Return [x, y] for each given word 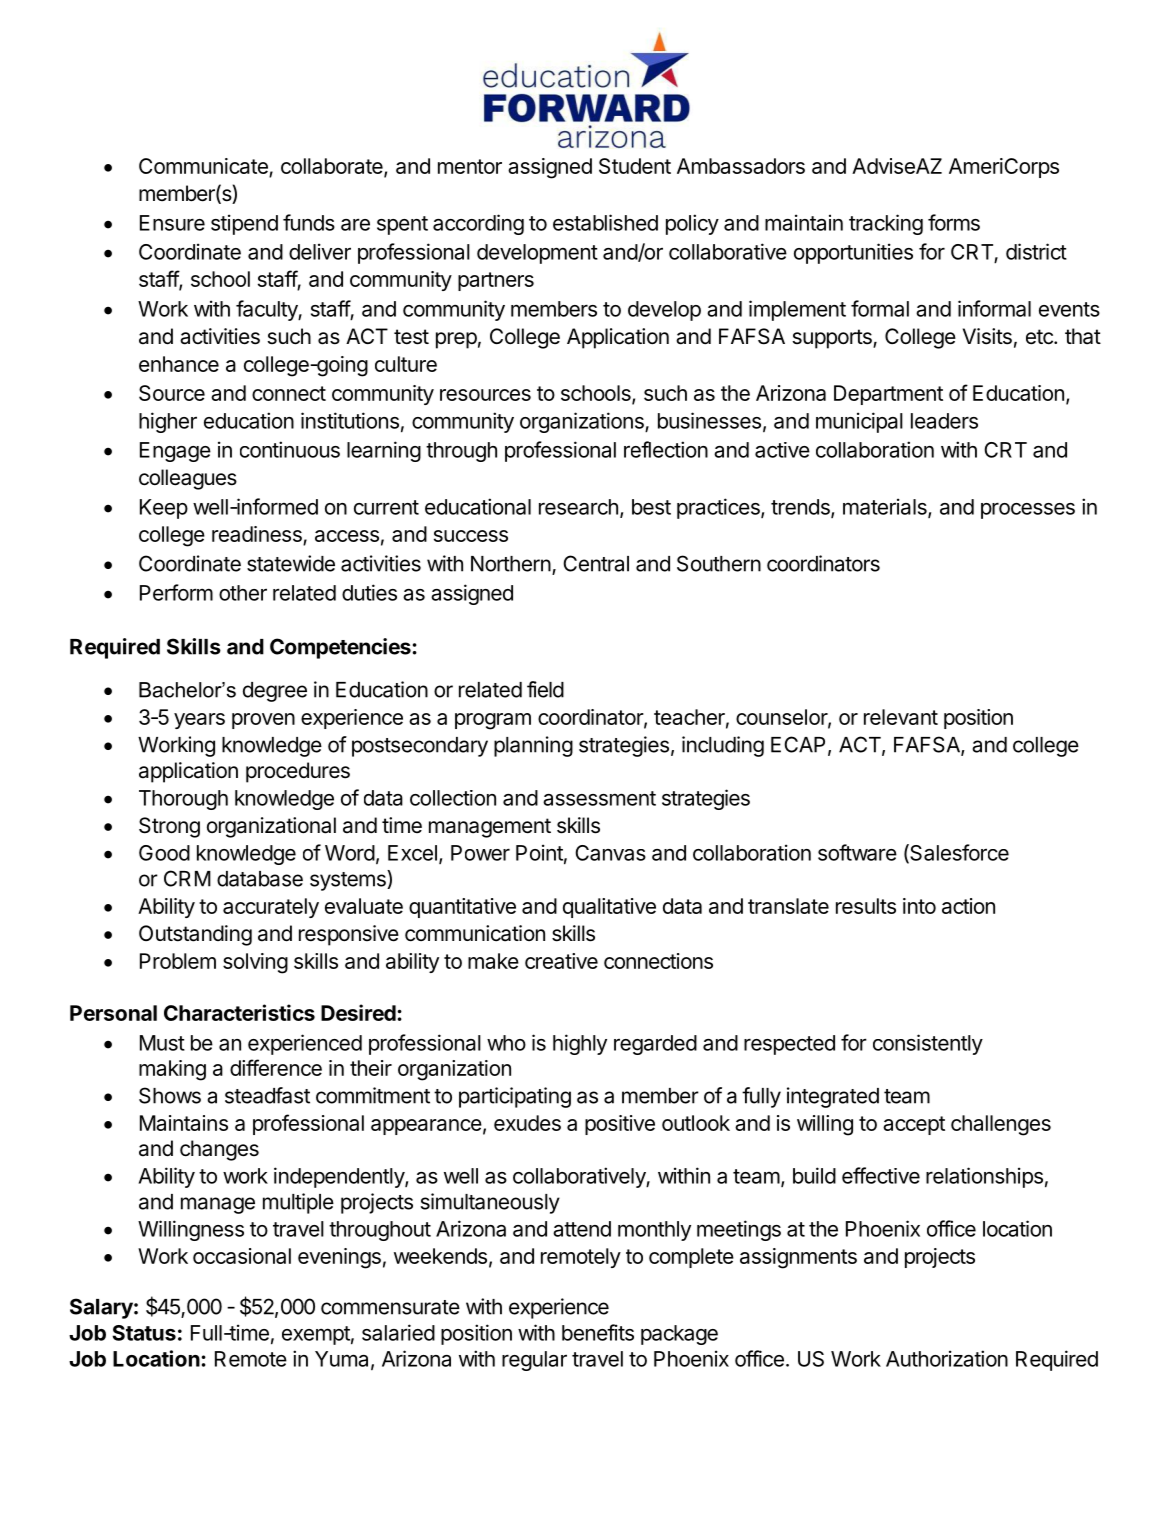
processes [1028, 510]
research [578, 507]
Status [144, 1333]
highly [580, 1044]
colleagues [188, 479]
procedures [298, 772]
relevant [901, 717]
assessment [599, 798]
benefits [598, 1332]
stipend [244, 224]
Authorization [947, 1358]
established [605, 222]
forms [954, 222]
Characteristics [239, 1012]
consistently [928, 1044]
